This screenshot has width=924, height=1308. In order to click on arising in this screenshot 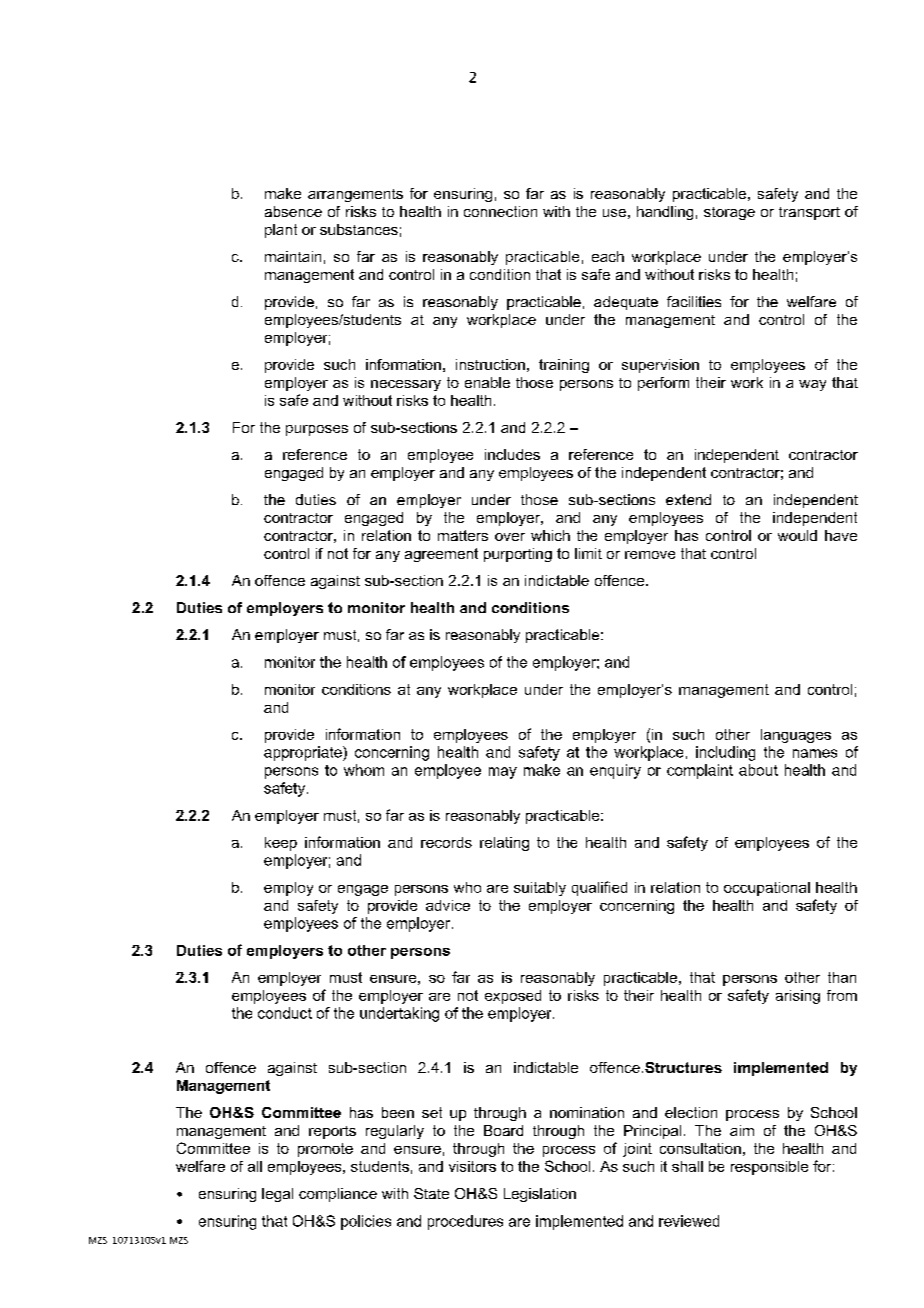, I will do `click(798, 997)`.
